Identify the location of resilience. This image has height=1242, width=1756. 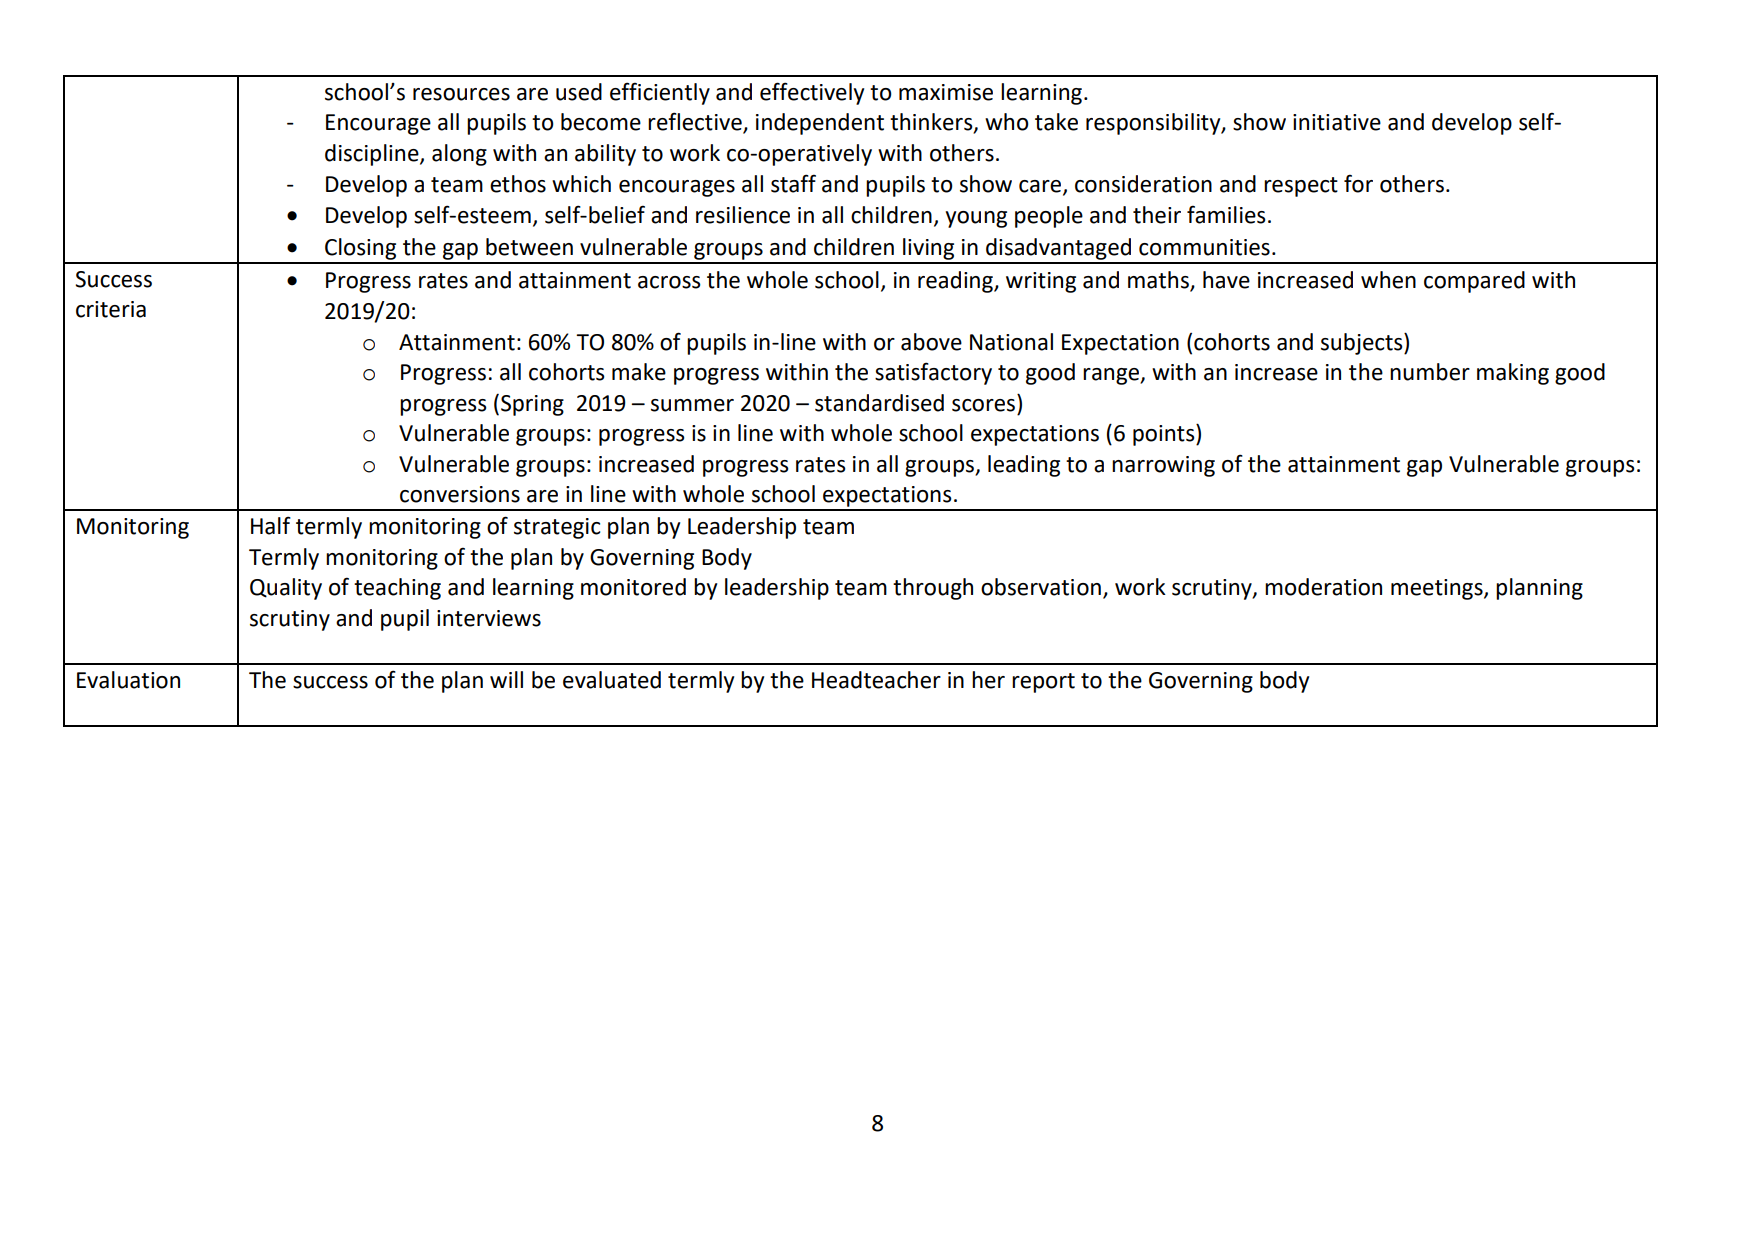
(743, 215).
